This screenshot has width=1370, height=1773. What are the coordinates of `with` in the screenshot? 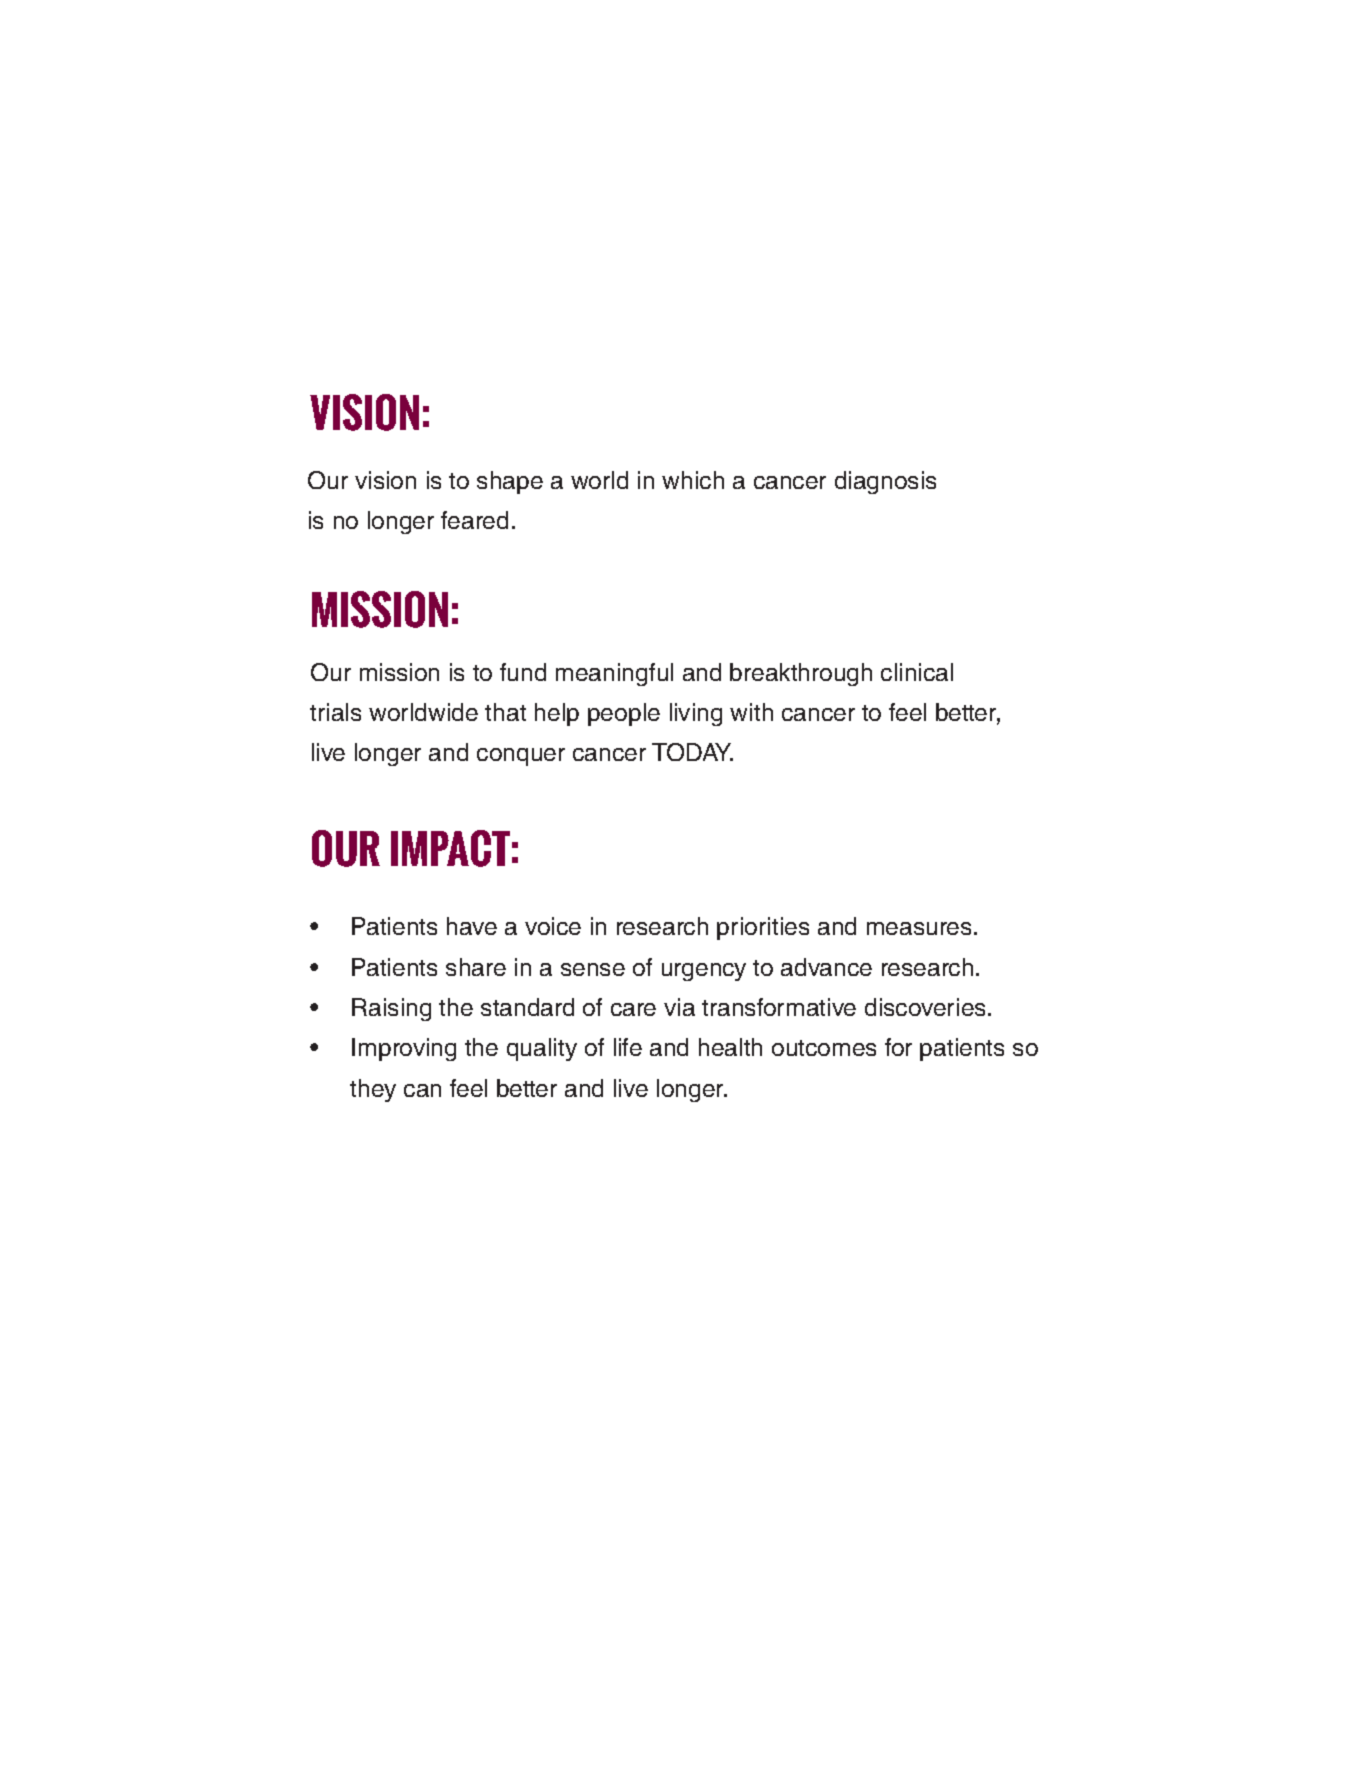 It's located at (751, 712).
